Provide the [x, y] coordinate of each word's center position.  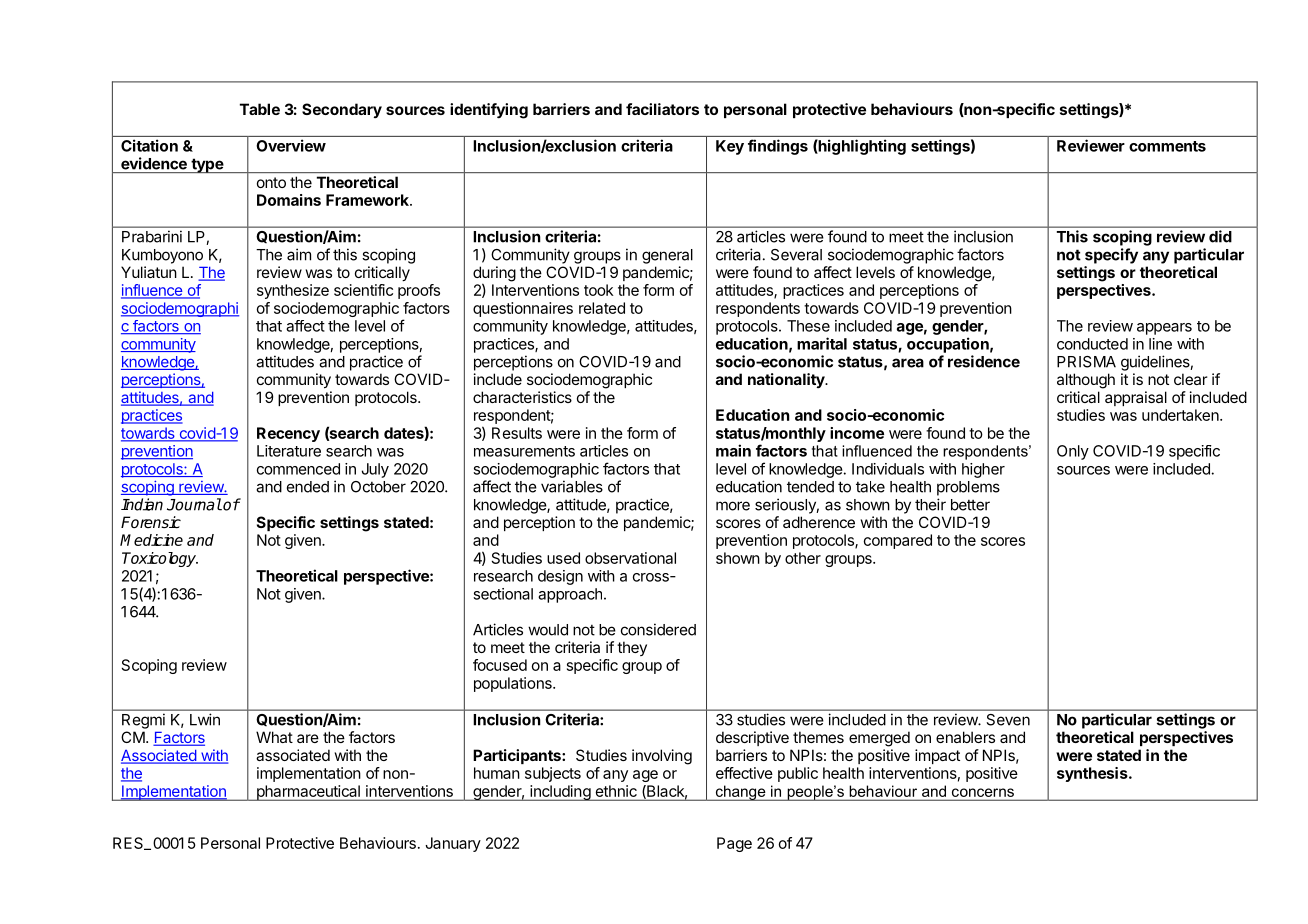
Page [734, 844]
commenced [298, 469]
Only [1073, 452]
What [274, 737]
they [632, 648]
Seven [1008, 720]
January [453, 844]
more [733, 506]
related [602, 308]
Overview [291, 145]
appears [1164, 329]
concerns [983, 792]
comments [1167, 146]
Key [730, 147]
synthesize [293, 291]
